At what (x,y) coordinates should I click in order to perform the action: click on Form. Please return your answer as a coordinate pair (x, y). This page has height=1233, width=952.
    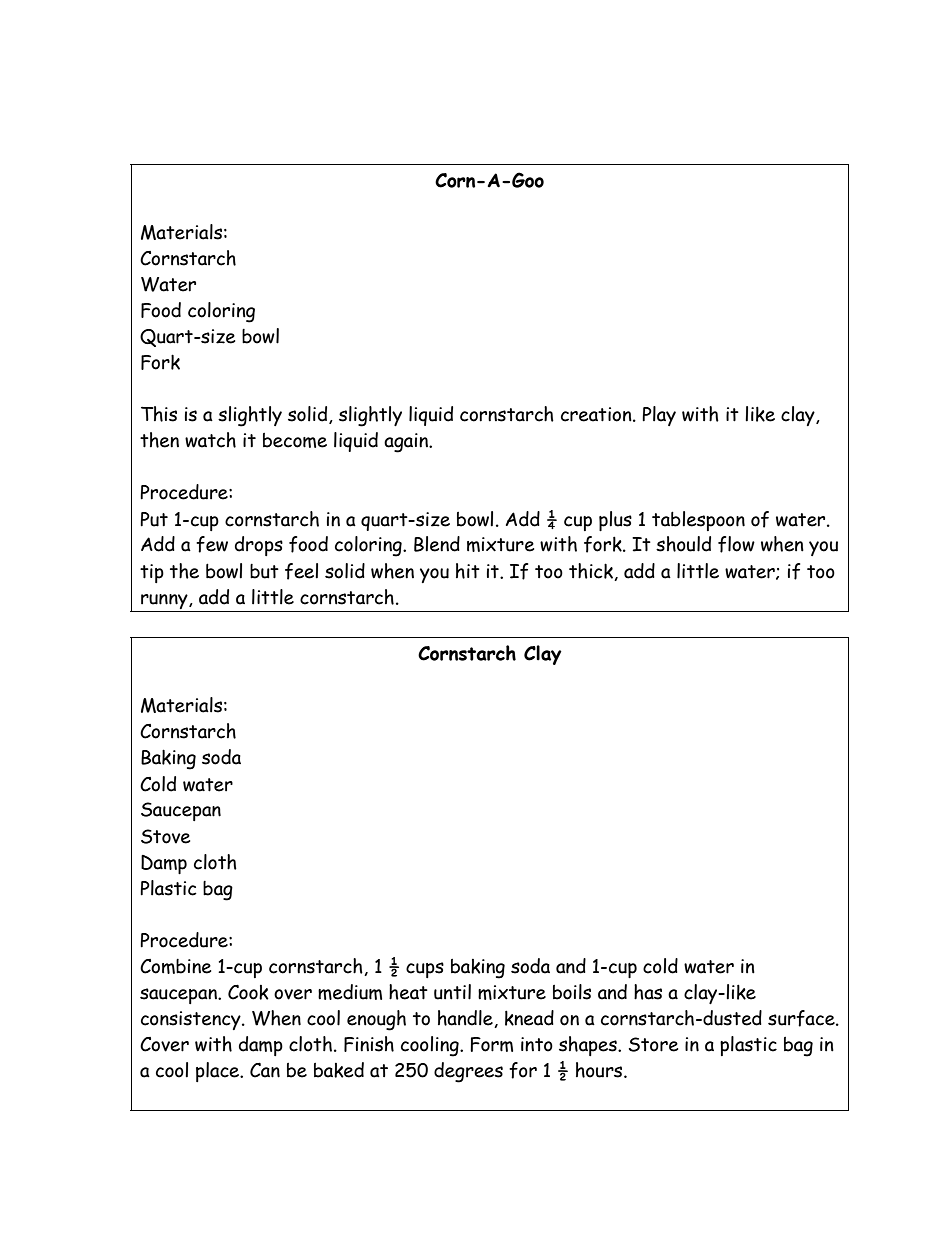
    Looking at the image, I should click on (491, 1044).
